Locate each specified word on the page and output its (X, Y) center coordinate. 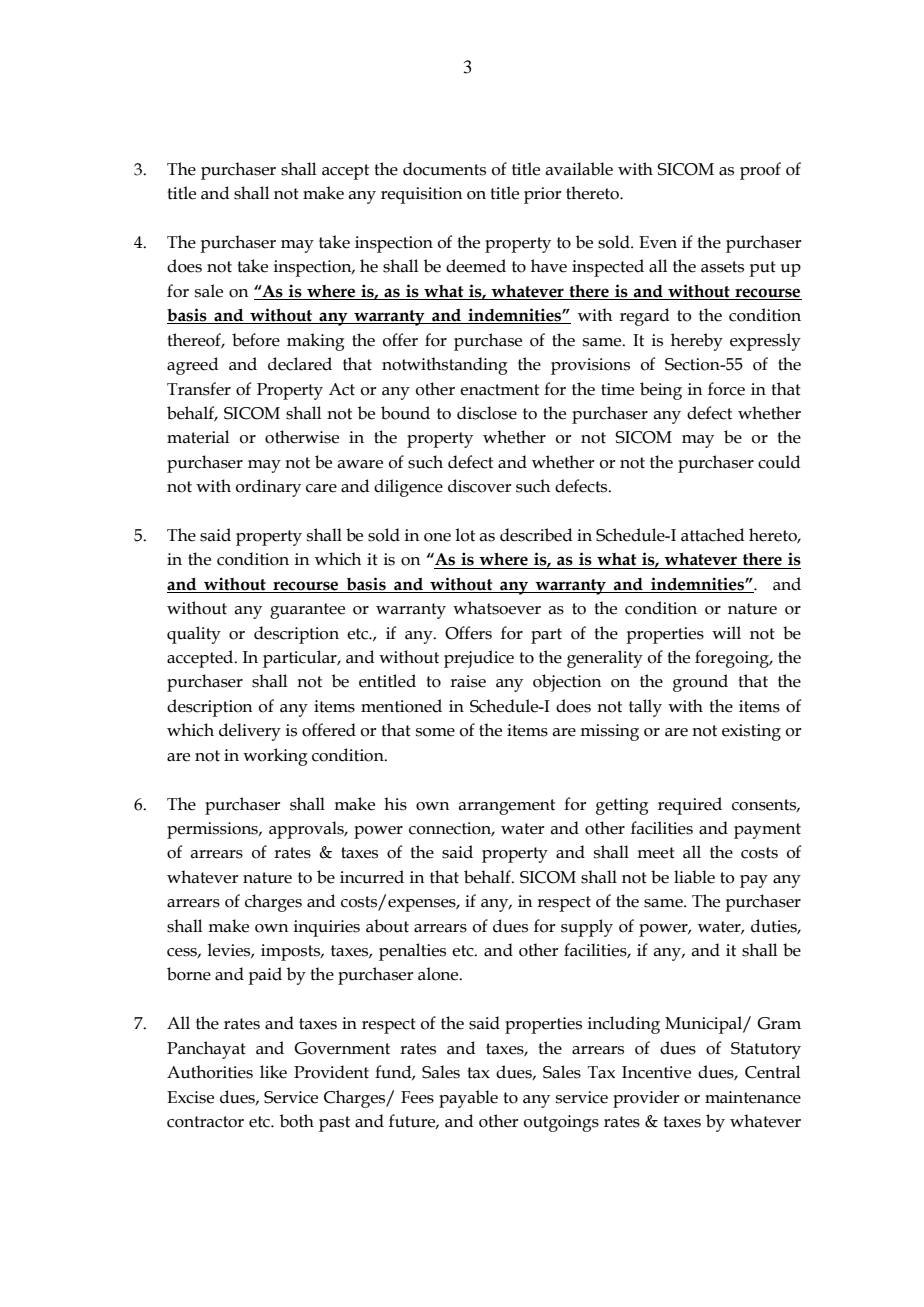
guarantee (307, 611)
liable (694, 877)
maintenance (753, 1097)
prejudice (479, 659)
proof (760, 171)
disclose (487, 413)
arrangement (506, 807)
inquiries (327, 928)
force (726, 389)
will (726, 632)
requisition (421, 195)
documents (444, 169)
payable (468, 1099)
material (198, 437)
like (273, 1072)
